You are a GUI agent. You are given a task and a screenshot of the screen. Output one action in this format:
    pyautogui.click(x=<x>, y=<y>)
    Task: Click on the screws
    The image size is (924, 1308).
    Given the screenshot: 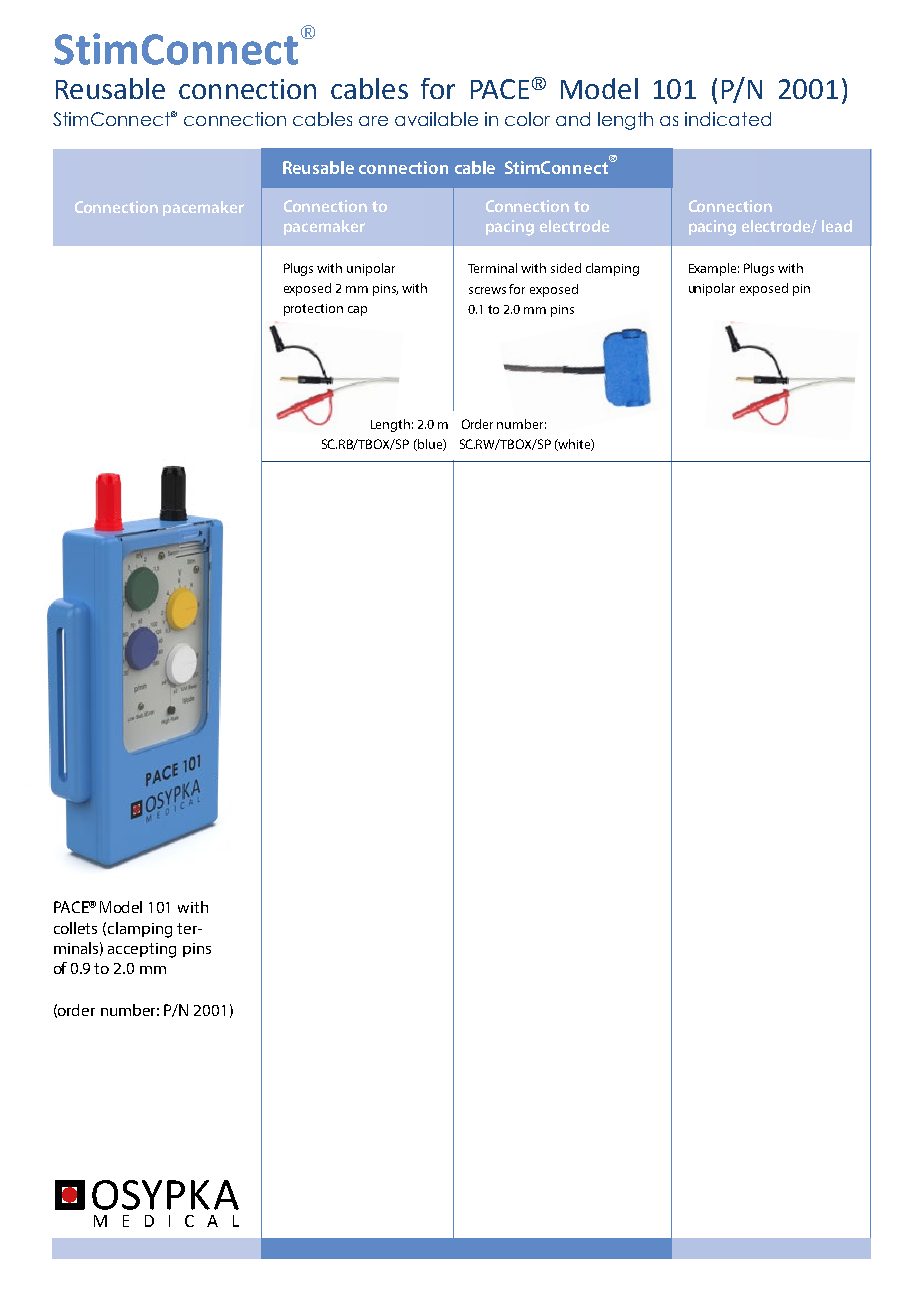 What is the action you would take?
    pyautogui.click(x=487, y=290)
